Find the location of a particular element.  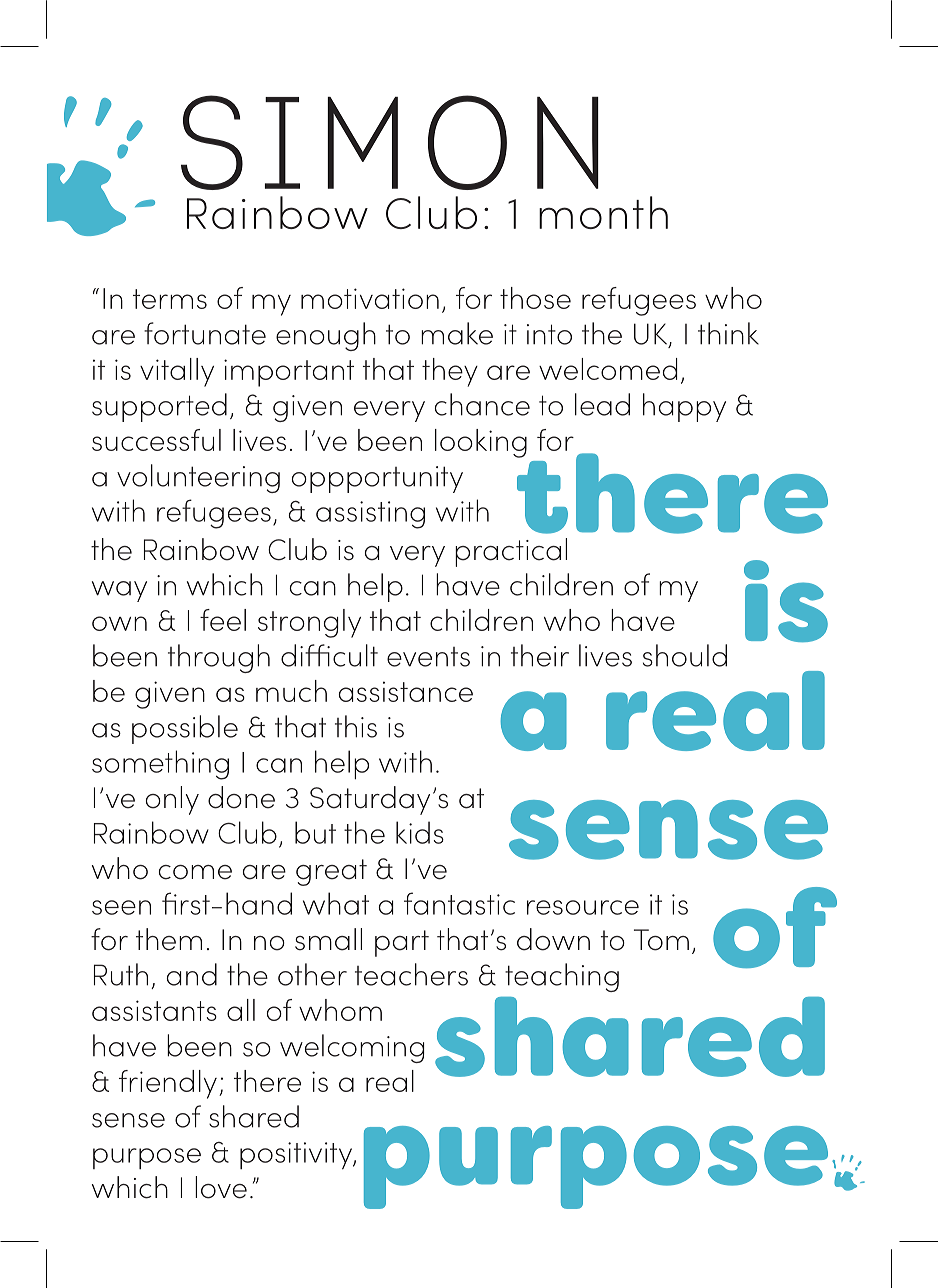

them is located at coordinates (169, 939).
